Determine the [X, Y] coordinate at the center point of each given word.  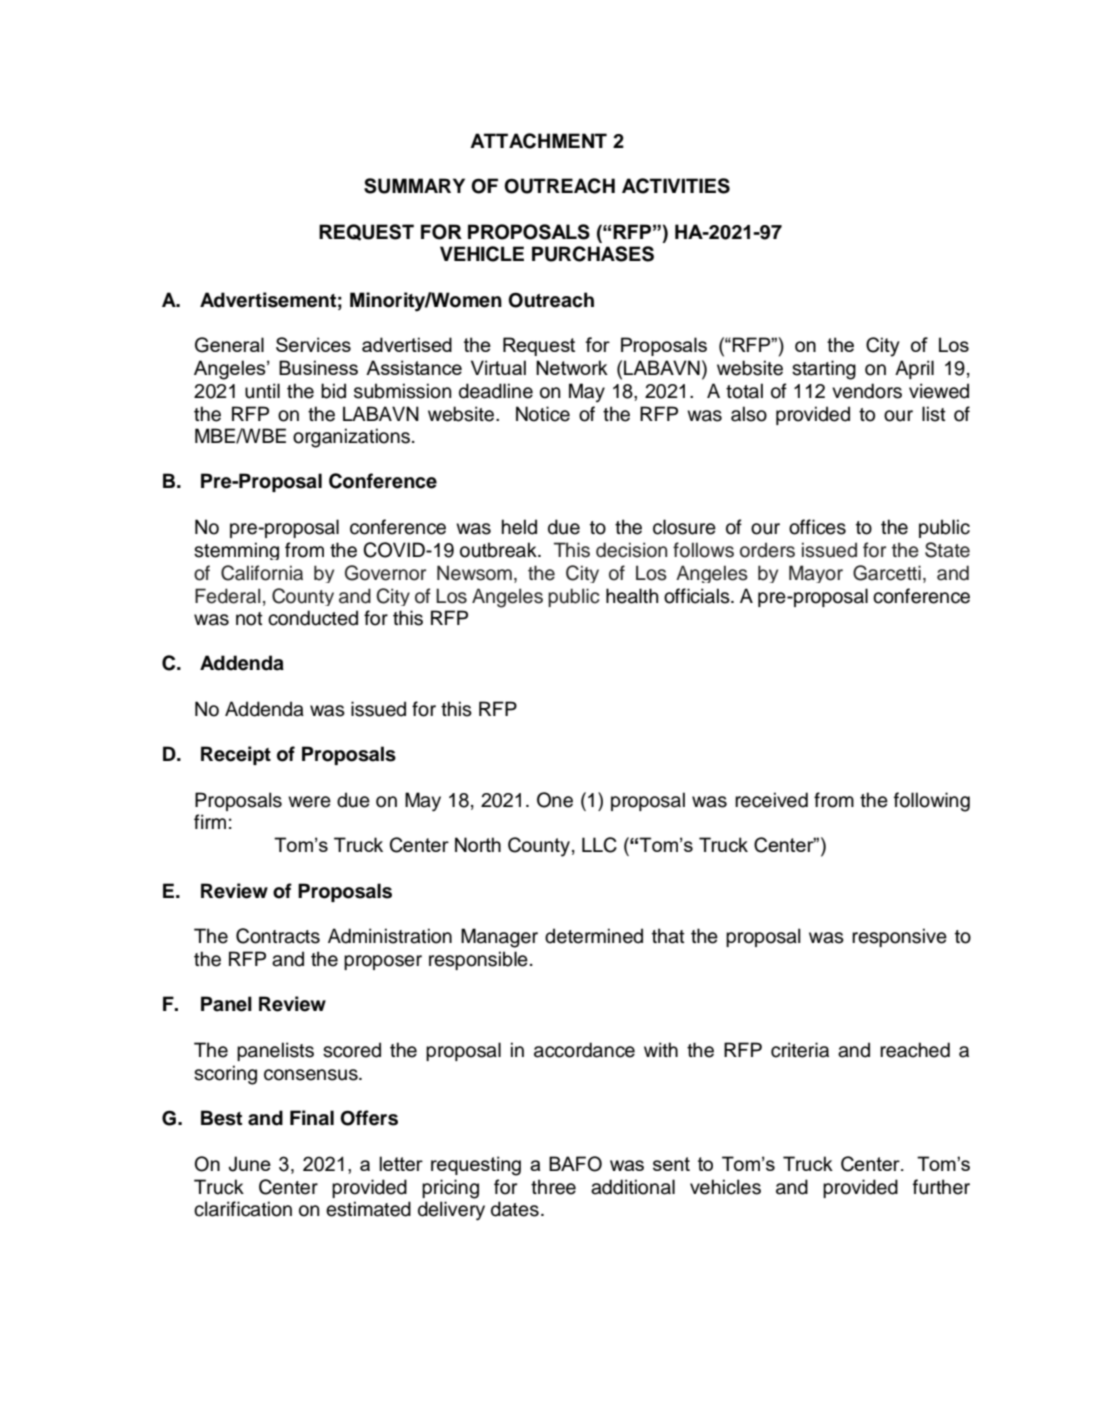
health [632, 596]
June [250, 1164]
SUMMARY [414, 186]
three [553, 1187]
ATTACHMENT [538, 141]
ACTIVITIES [676, 186]
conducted [313, 618]
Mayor [816, 574]
